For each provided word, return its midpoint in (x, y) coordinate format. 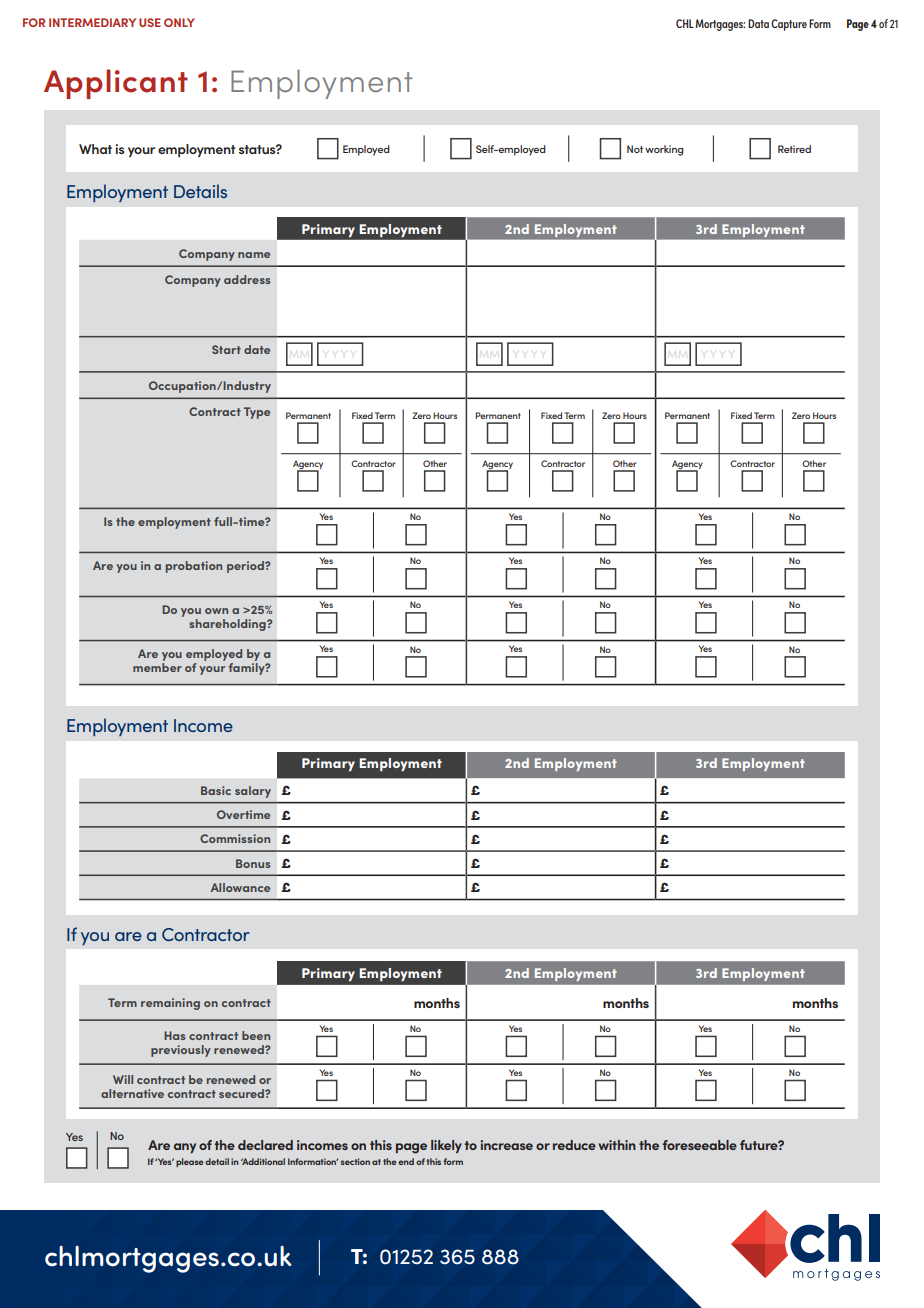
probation (194, 567)
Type (257, 413)
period (246, 567)
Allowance (240, 887)
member (157, 667)
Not (635, 149)
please (190, 1162)
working (664, 150)
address (247, 279)
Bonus (253, 863)
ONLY (179, 22)
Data (758, 23)
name (254, 255)
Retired (794, 149)
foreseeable (699, 1145)
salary (253, 792)
